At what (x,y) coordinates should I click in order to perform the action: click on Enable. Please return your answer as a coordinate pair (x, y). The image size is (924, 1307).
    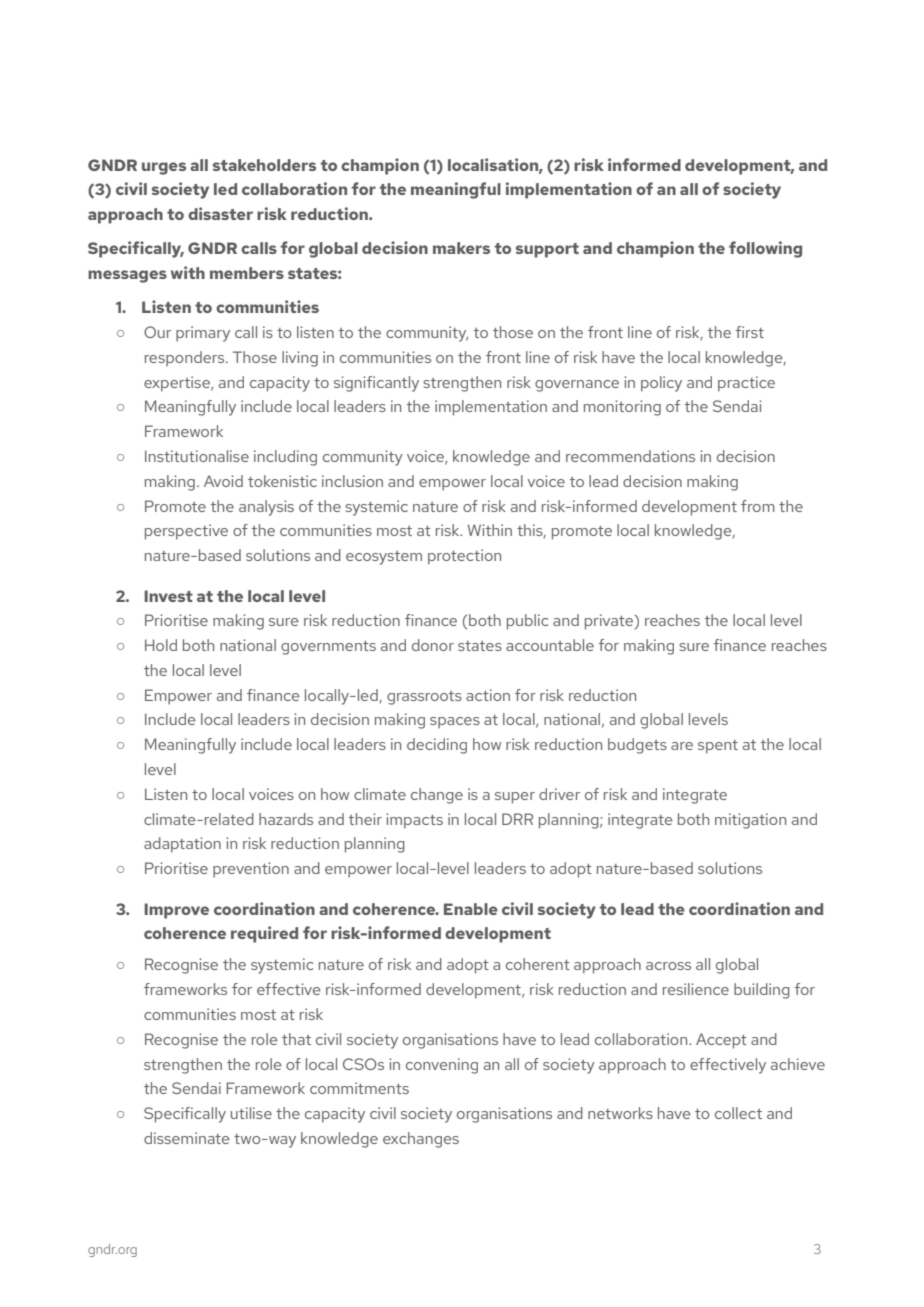
    Looking at the image, I should click on (471, 909).
